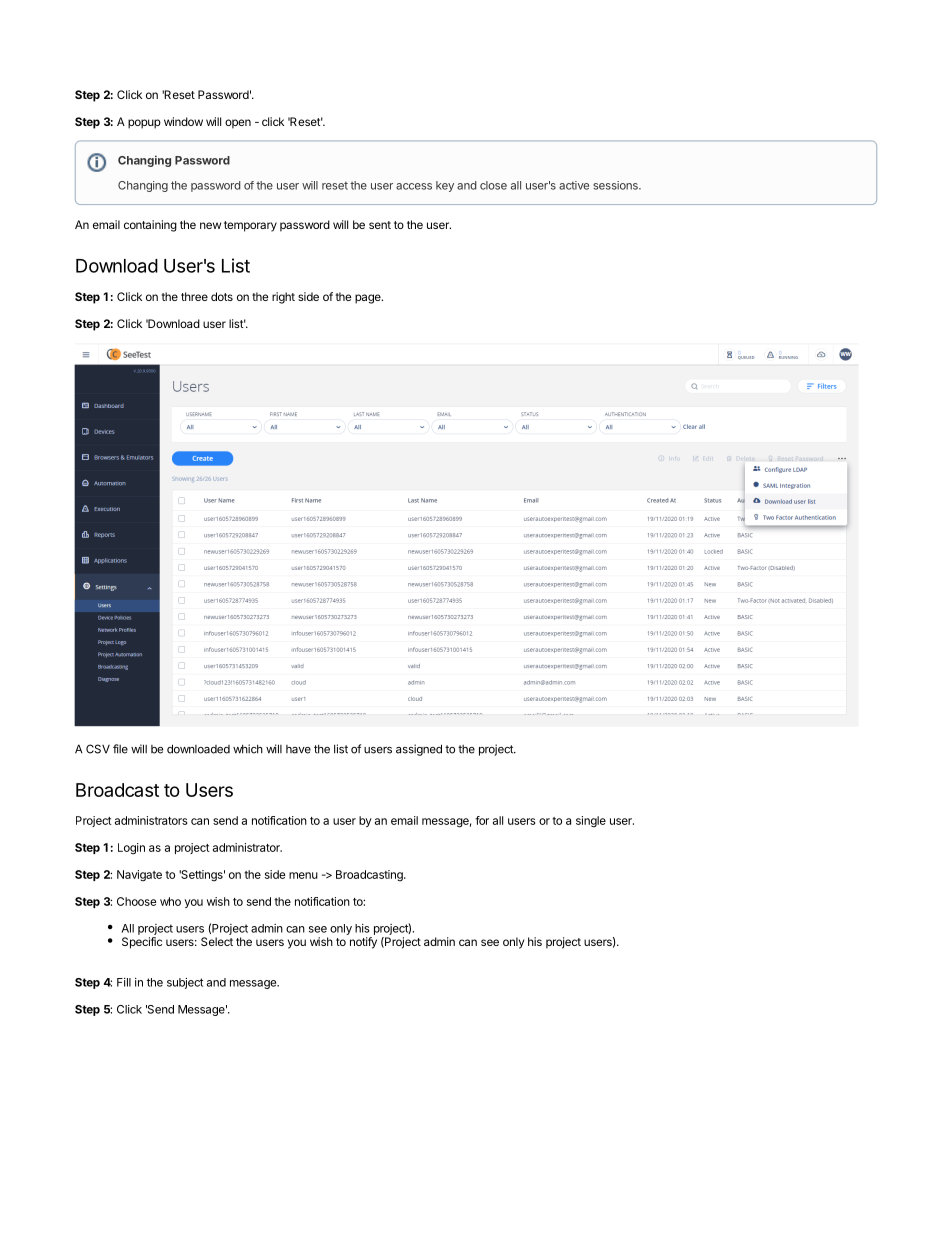  What do you see at coordinates (298, 749) in the screenshot?
I see `have` at bounding box center [298, 749].
